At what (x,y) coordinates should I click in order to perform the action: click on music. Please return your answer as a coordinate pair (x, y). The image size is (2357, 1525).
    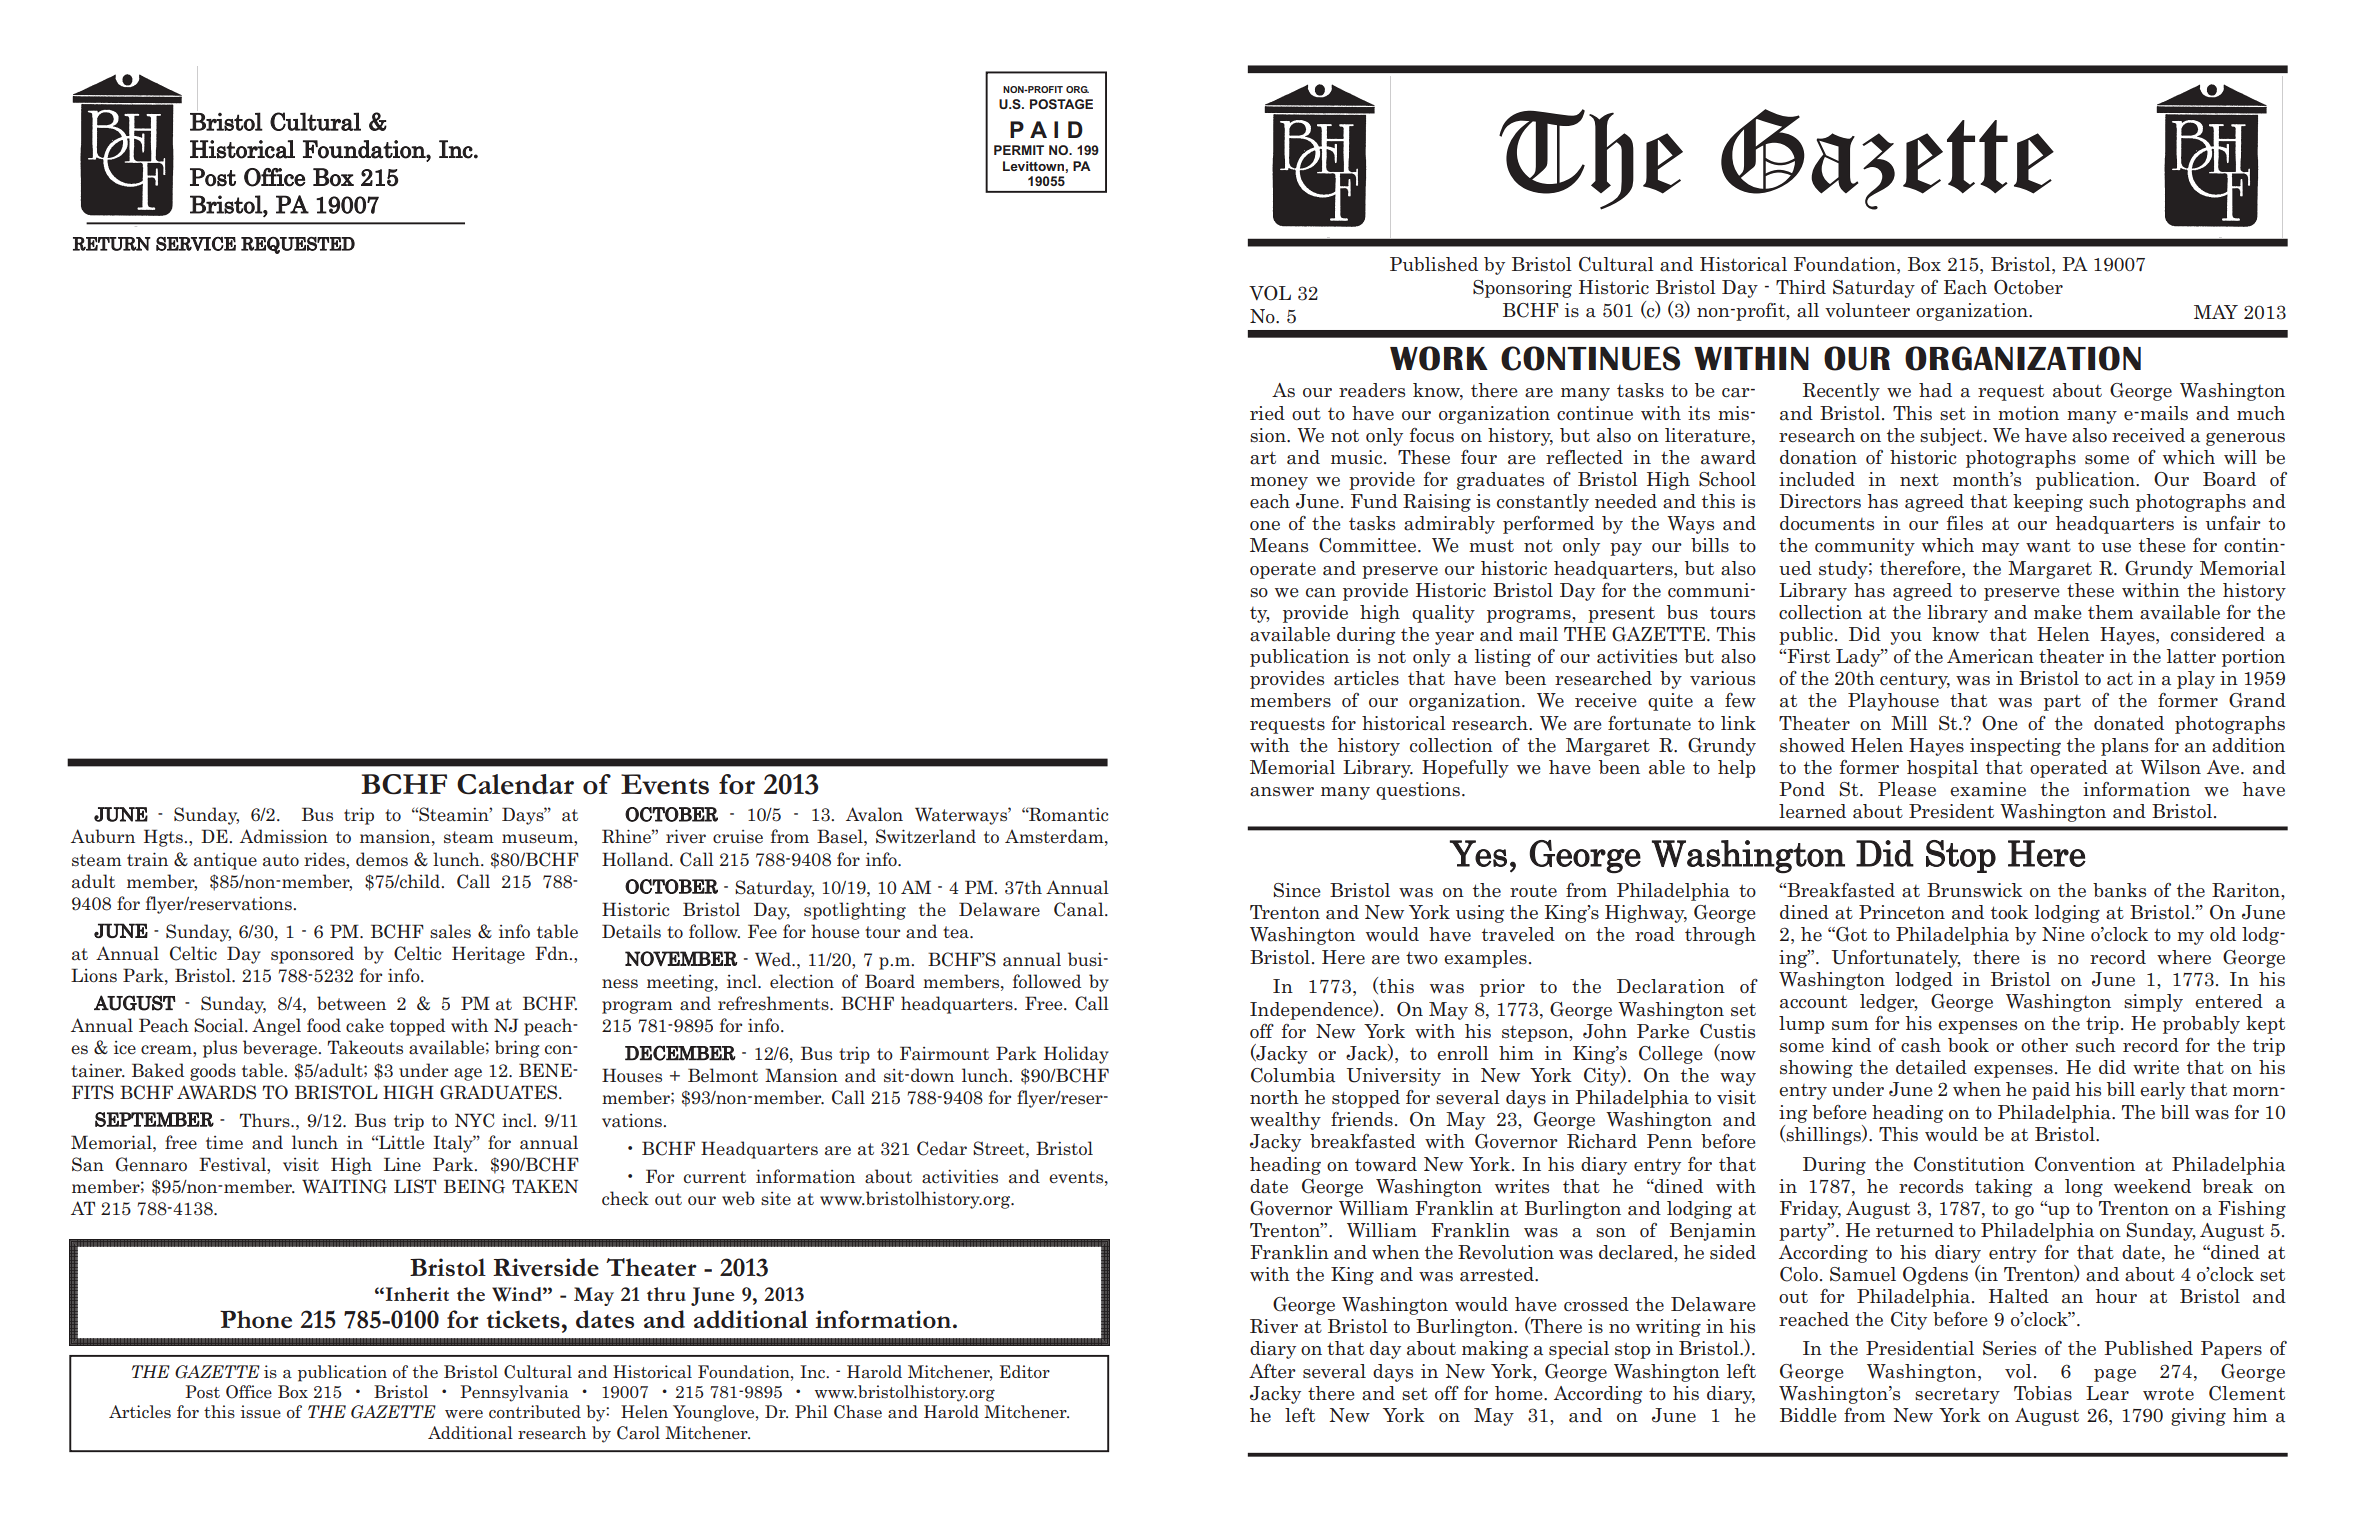
    Looking at the image, I should click on (1356, 457).
